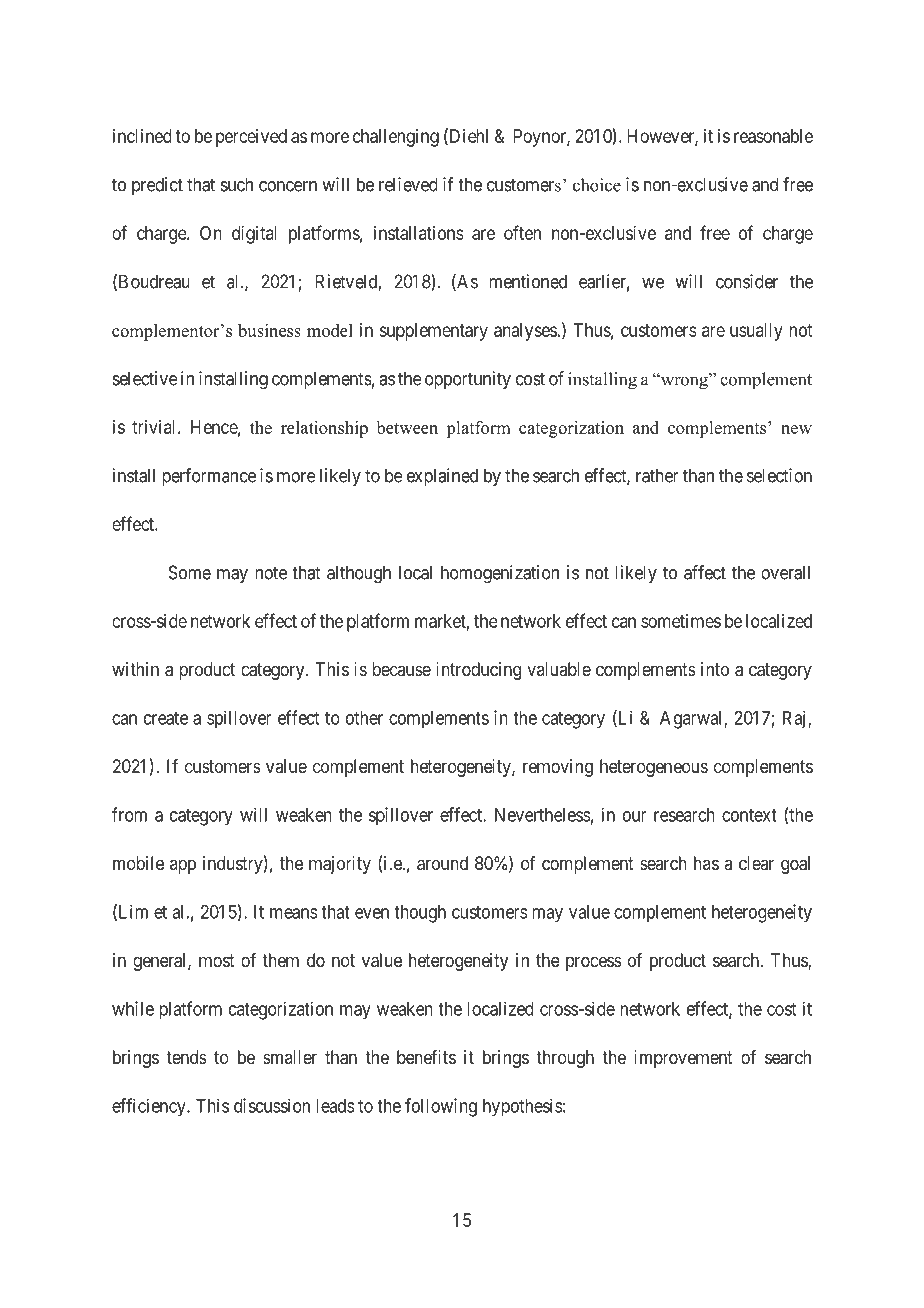 The height and width of the screenshot is (1308, 924). I want to click on such, so click(237, 184).
